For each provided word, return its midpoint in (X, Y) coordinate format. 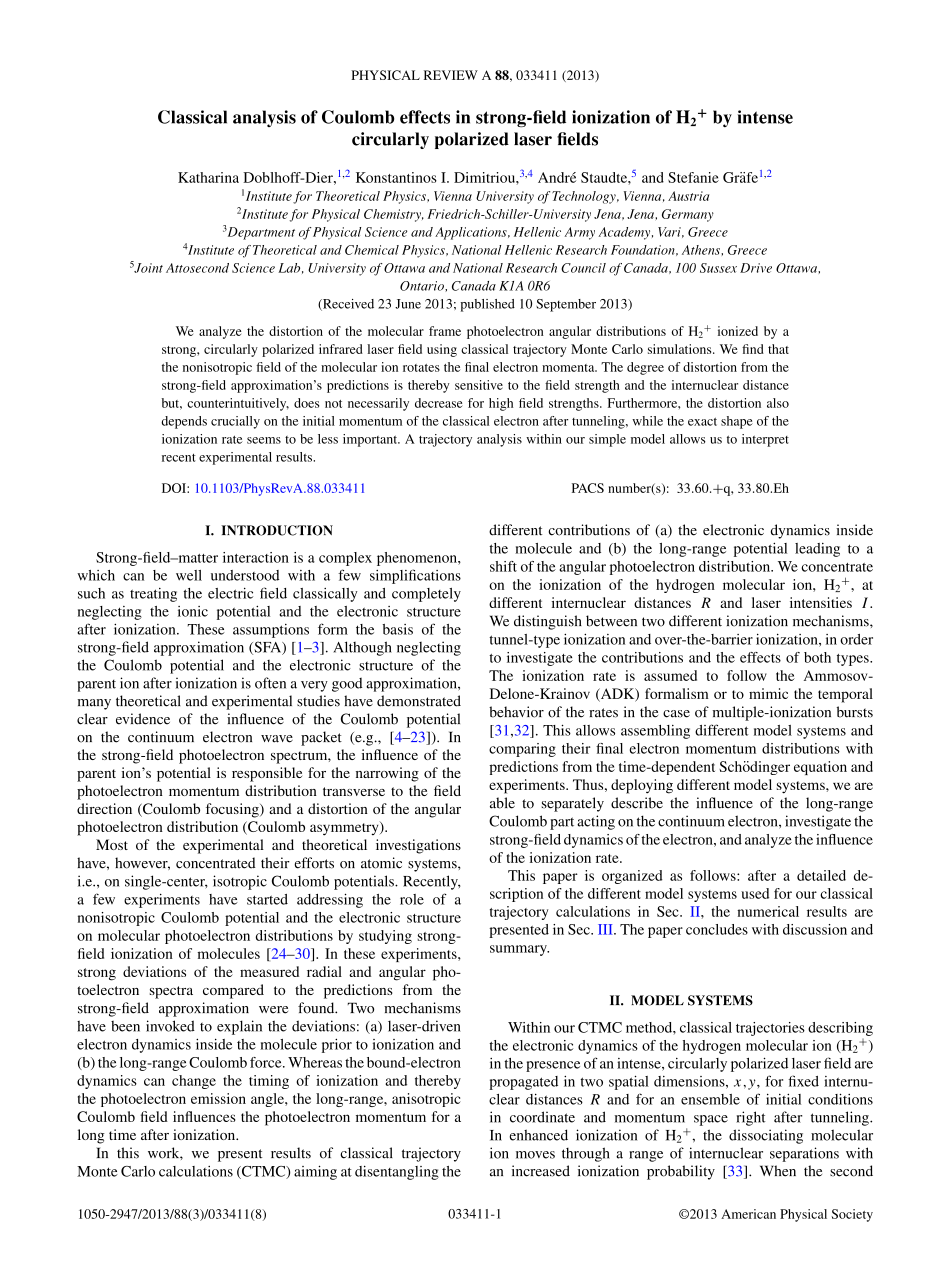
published (488, 305)
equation (820, 768)
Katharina (208, 177)
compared (233, 991)
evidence (143, 719)
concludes (717, 929)
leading (817, 550)
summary (519, 950)
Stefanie (693, 177)
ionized (738, 331)
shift (503, 566)
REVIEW (451, 75)
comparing (522, 750)
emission (218, 1098)
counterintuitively (238, 404)
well (189, 575)
